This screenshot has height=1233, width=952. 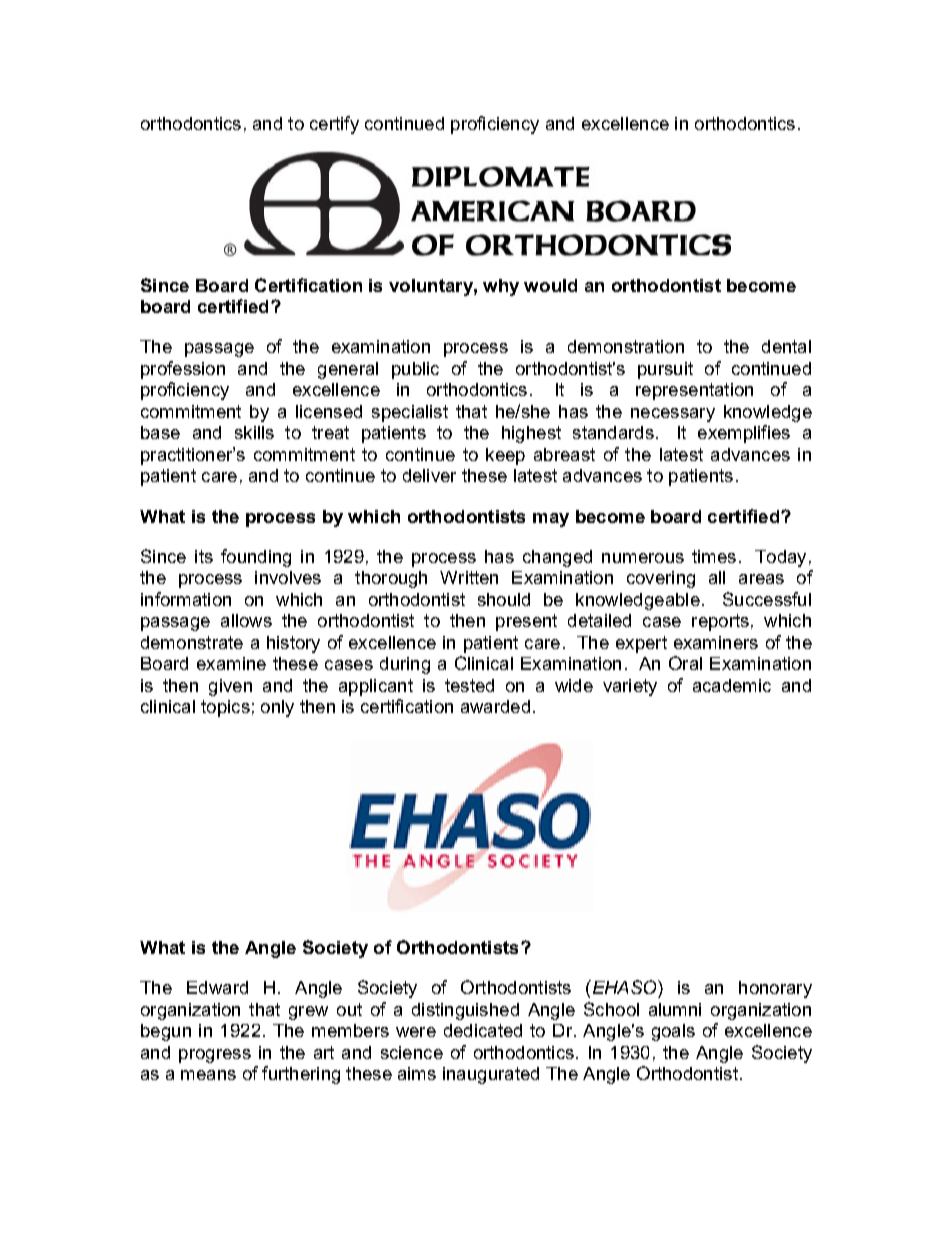 I want to click on Written, so click(x=469, y=577).
